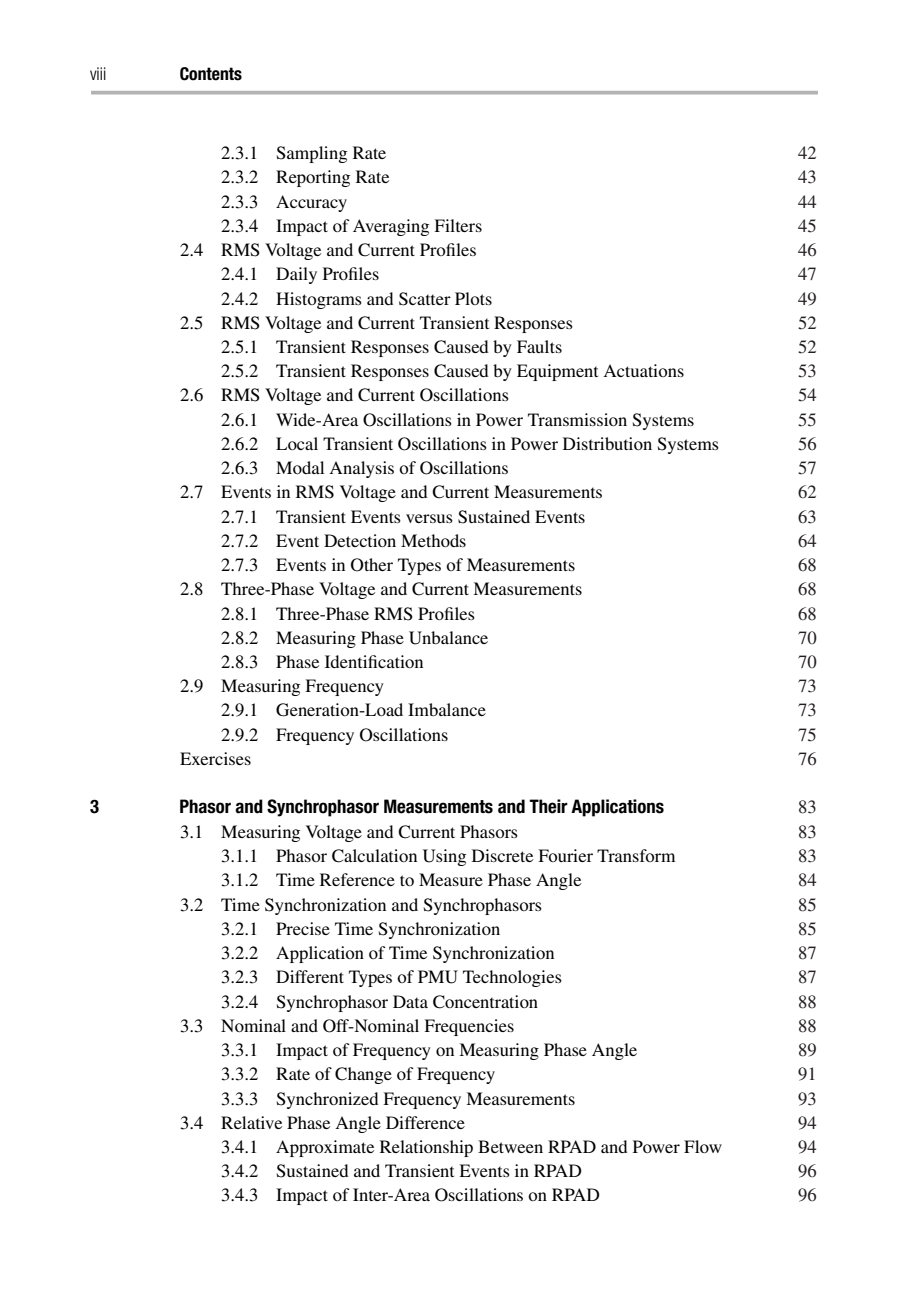 This screenshot has height=1294, width=902. What do you see at coordinates (211, 74) in the screenshot?
I see `Contents` at bounding box center [211, 74].
